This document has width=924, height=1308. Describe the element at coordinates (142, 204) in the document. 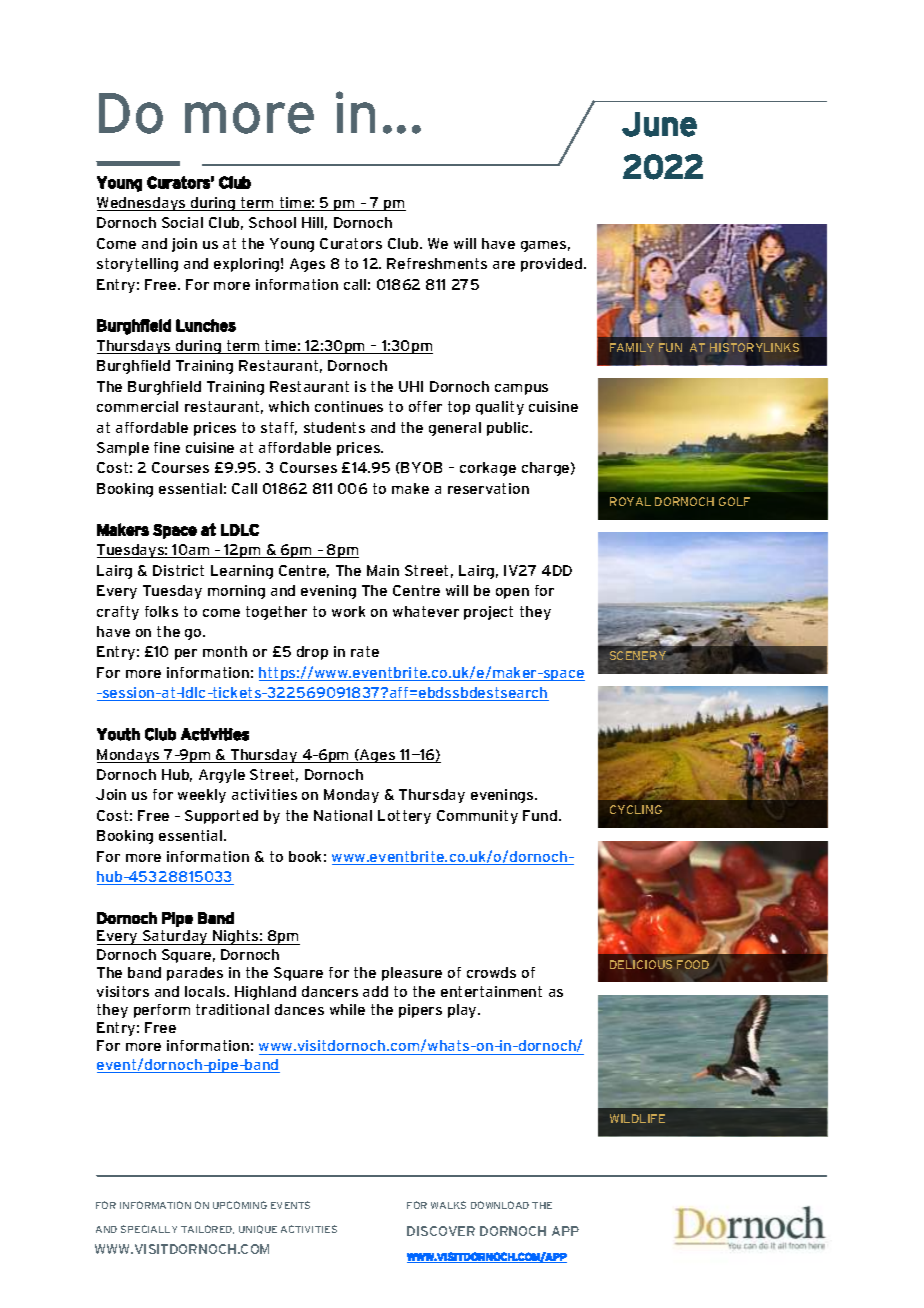

I see `Wednesdays` at that location.
